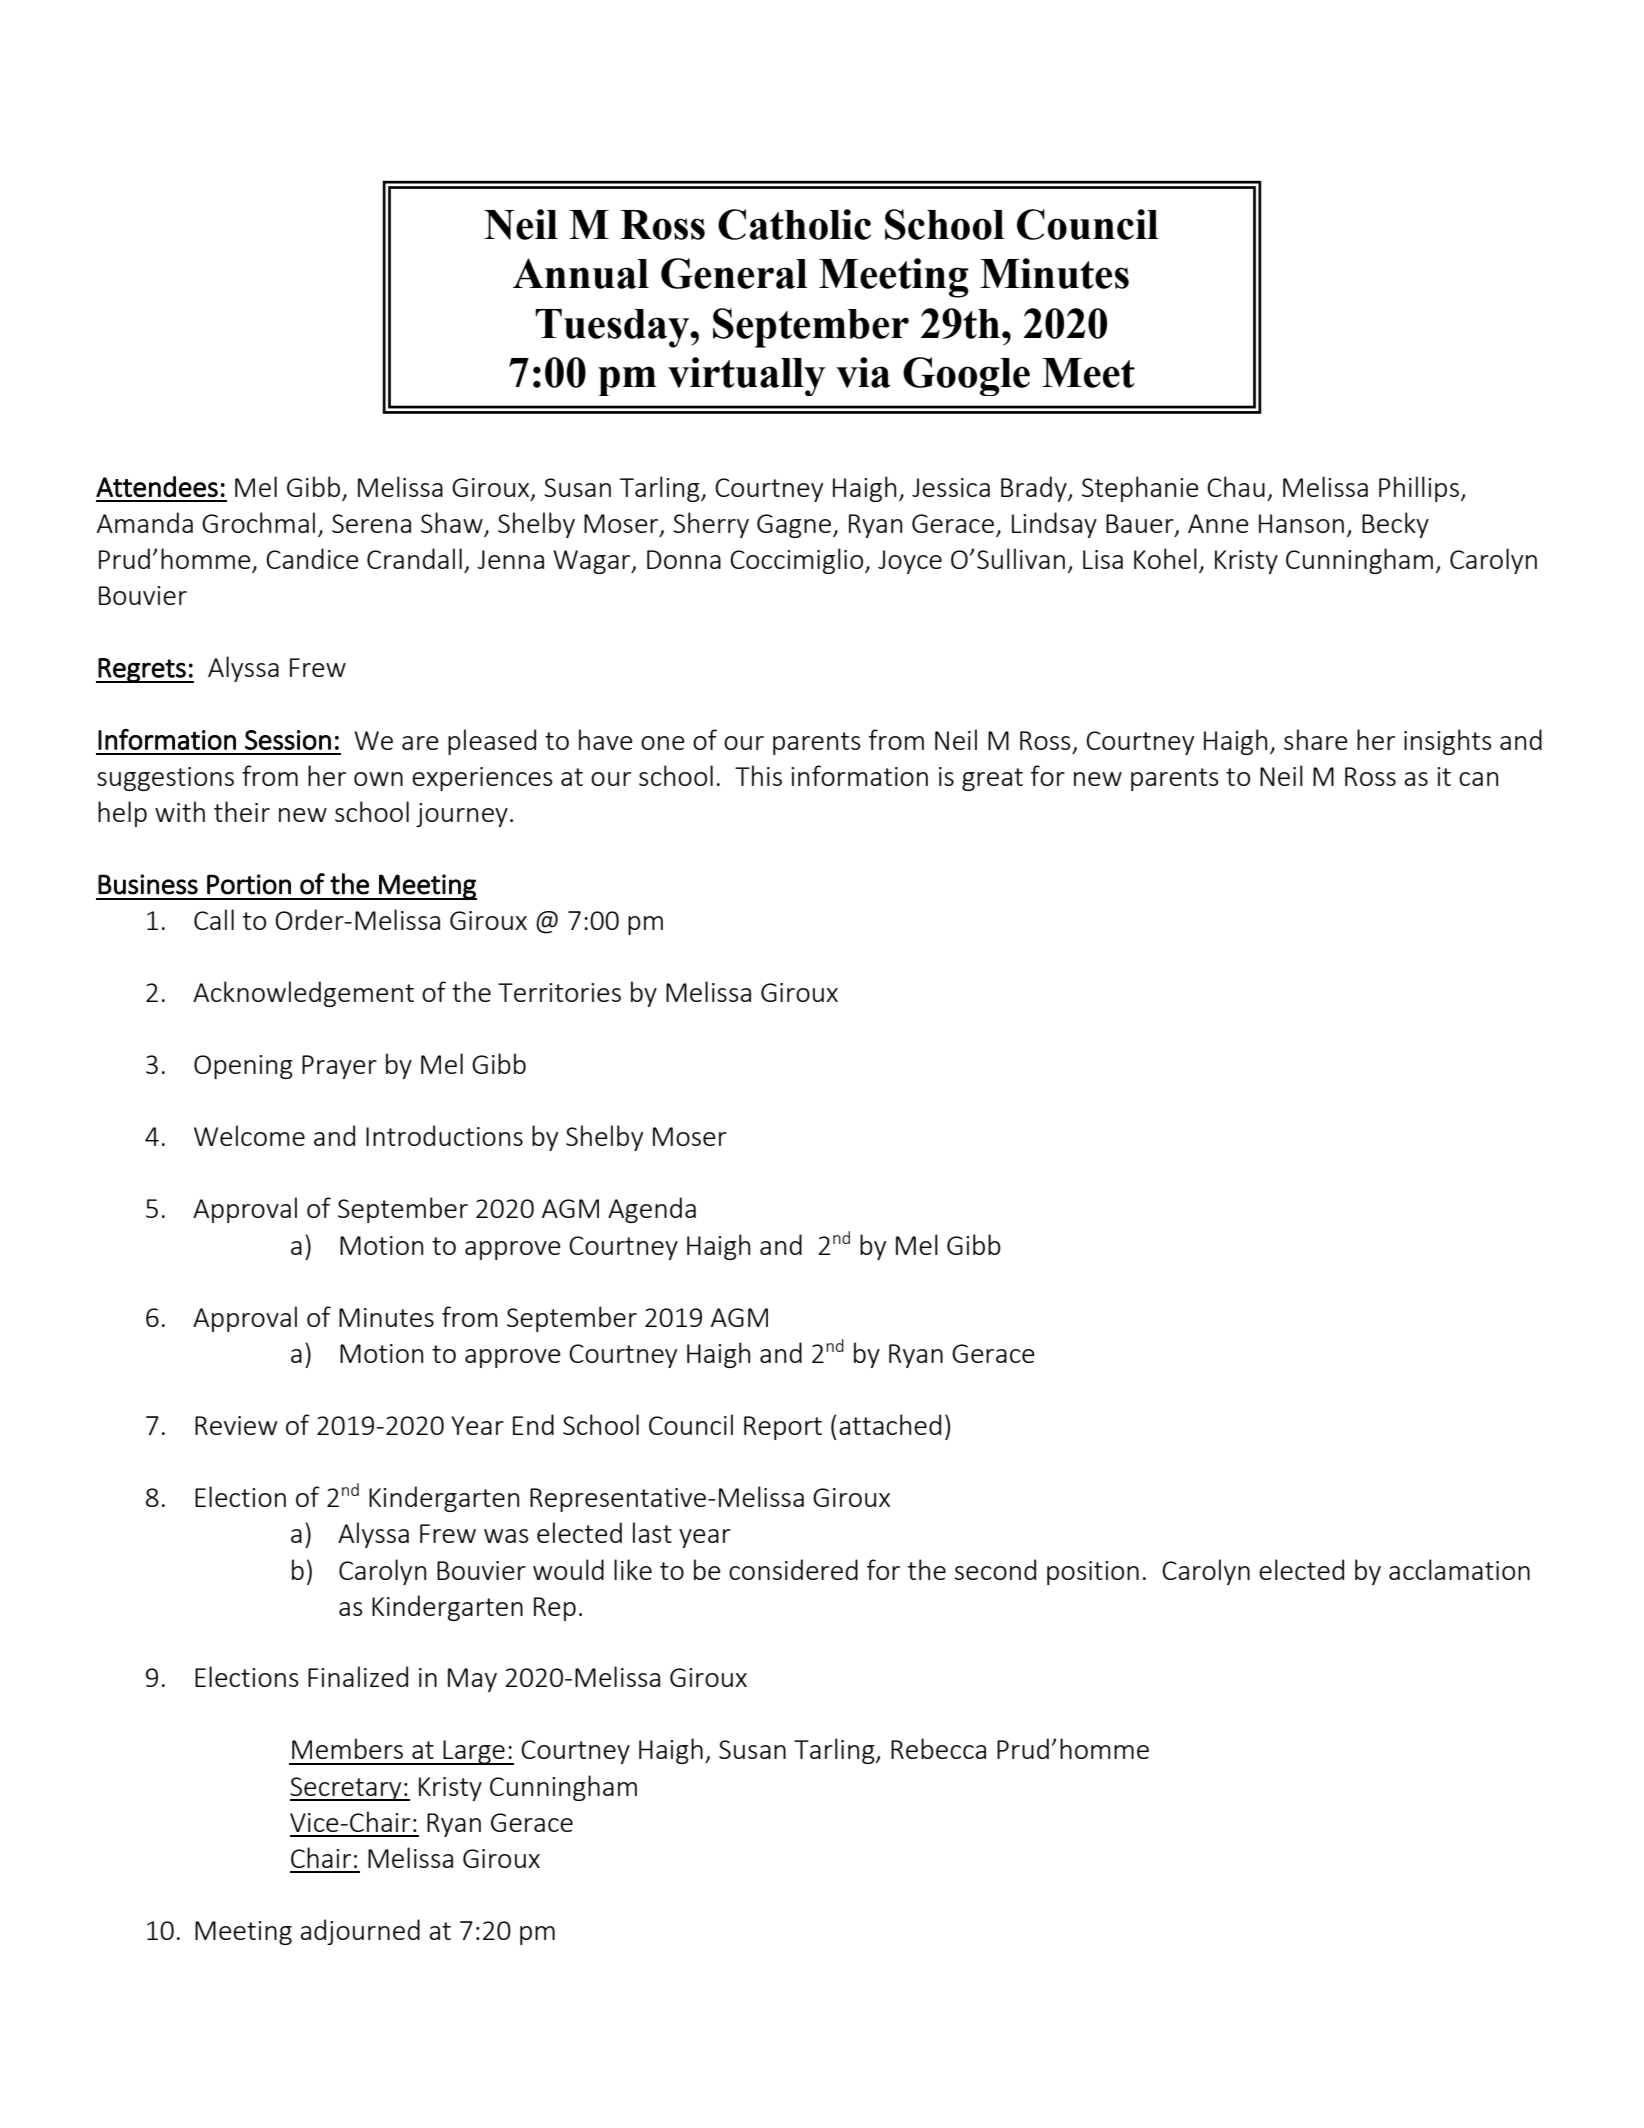 This screenshot has height=2128, width=1644. What do you see at coordinates (312, 558) in the screenshot?
I see `Candice` at bounding box center [312, 558].
